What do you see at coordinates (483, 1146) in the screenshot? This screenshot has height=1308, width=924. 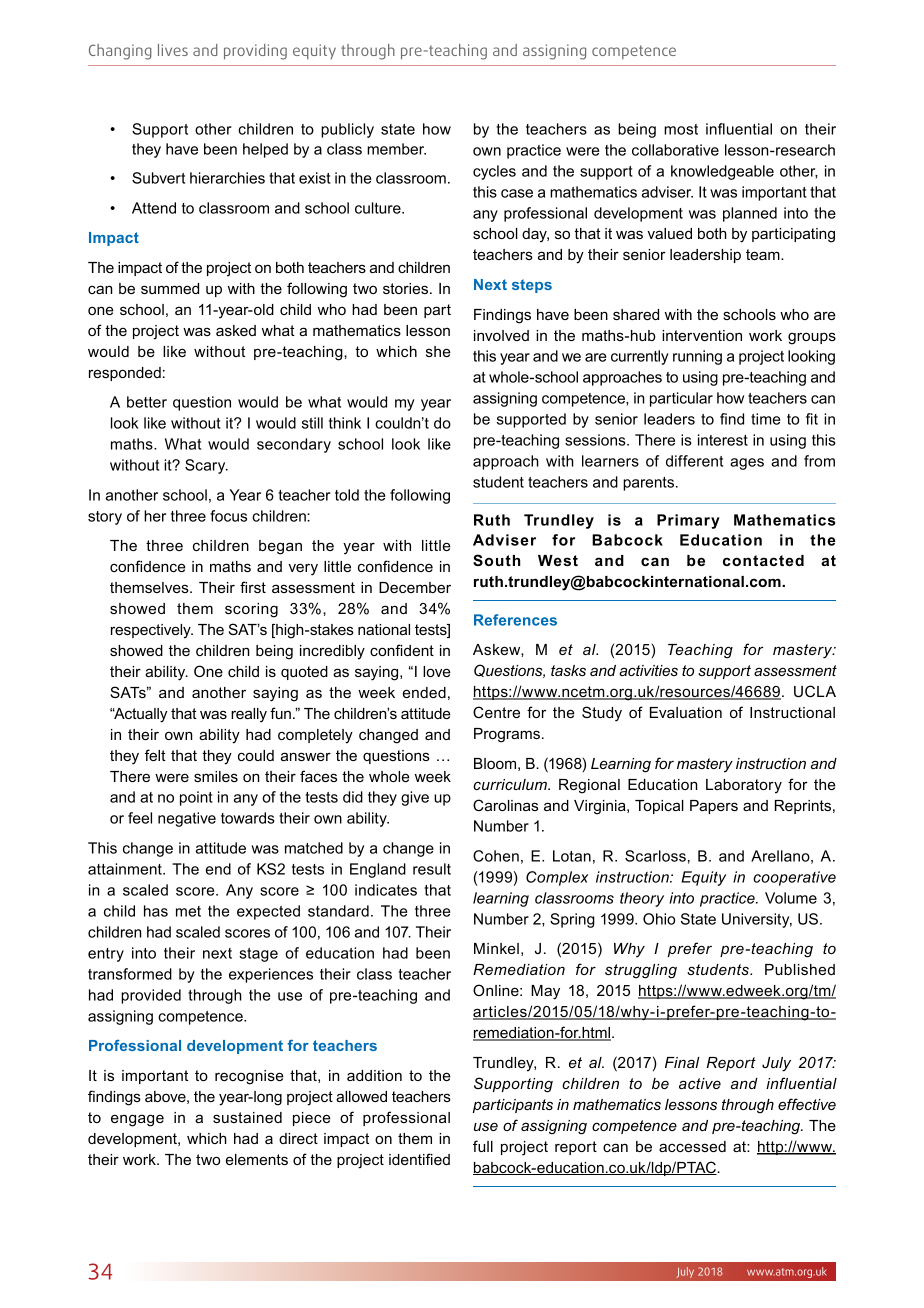 I see `full` at bounding box center [483, 1146].
